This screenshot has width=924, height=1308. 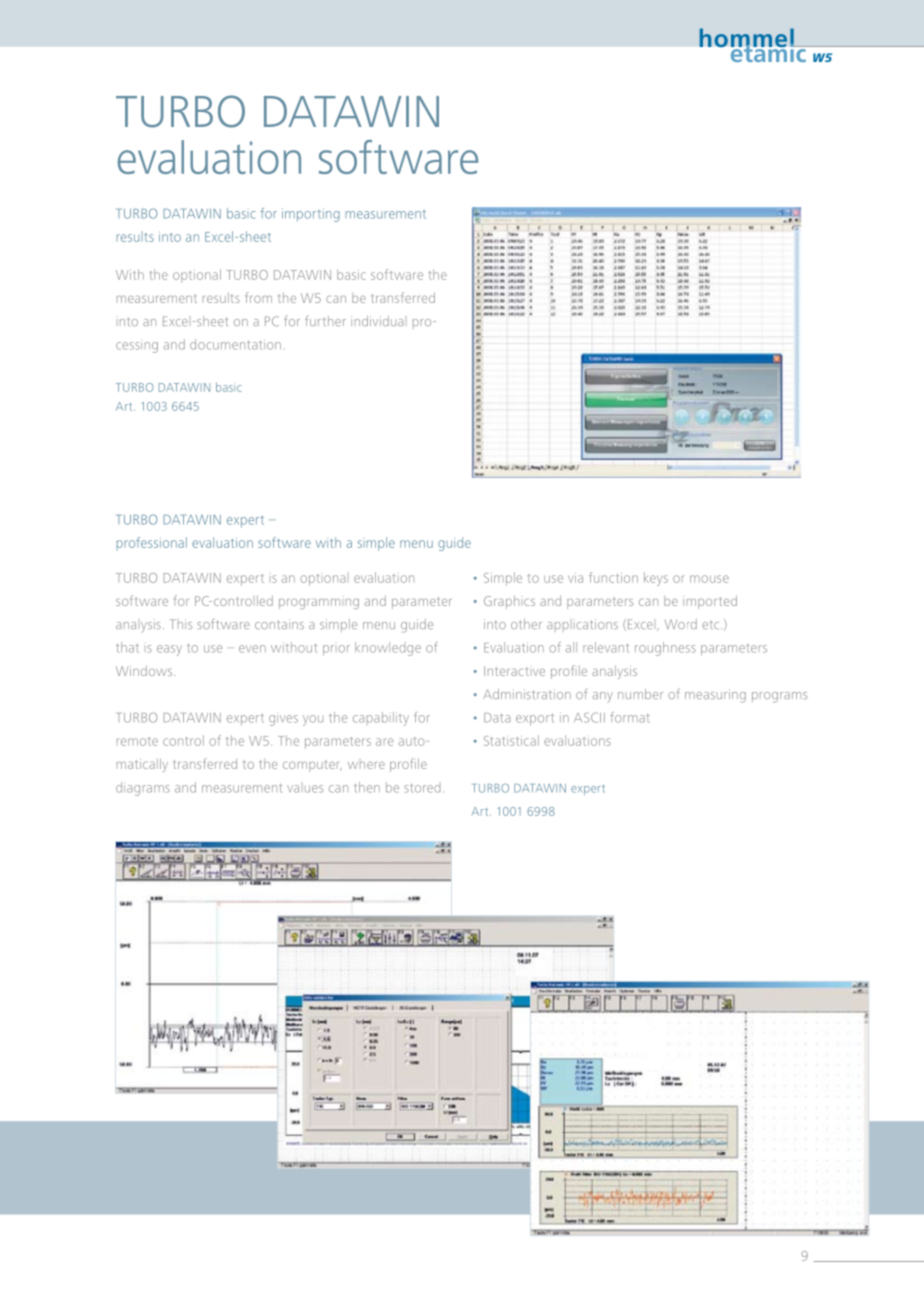 What do you see at coordinates (709, 579) in the screenshot?
I see `mouse` at bounding box center [709, 579].
